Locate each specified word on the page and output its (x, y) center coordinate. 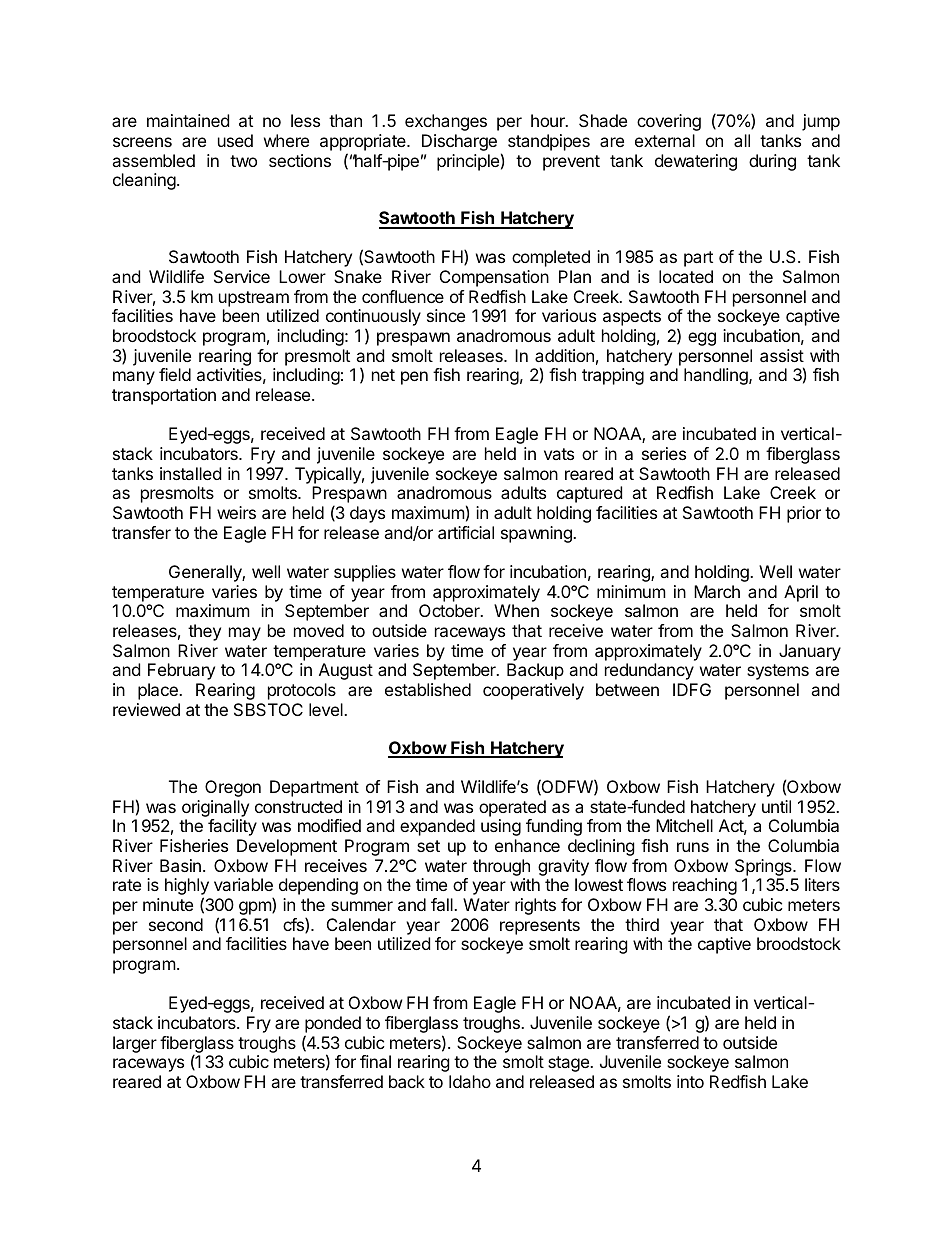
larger (135, 1044)
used (235, 140)
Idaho (470, 1081)
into (690, 1081)
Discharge (459, 142)
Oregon (233, 788)
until (776, 806)
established (428, 689)
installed (190, 473)
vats (559, 454)
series (664, 453)
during (772, 162)
